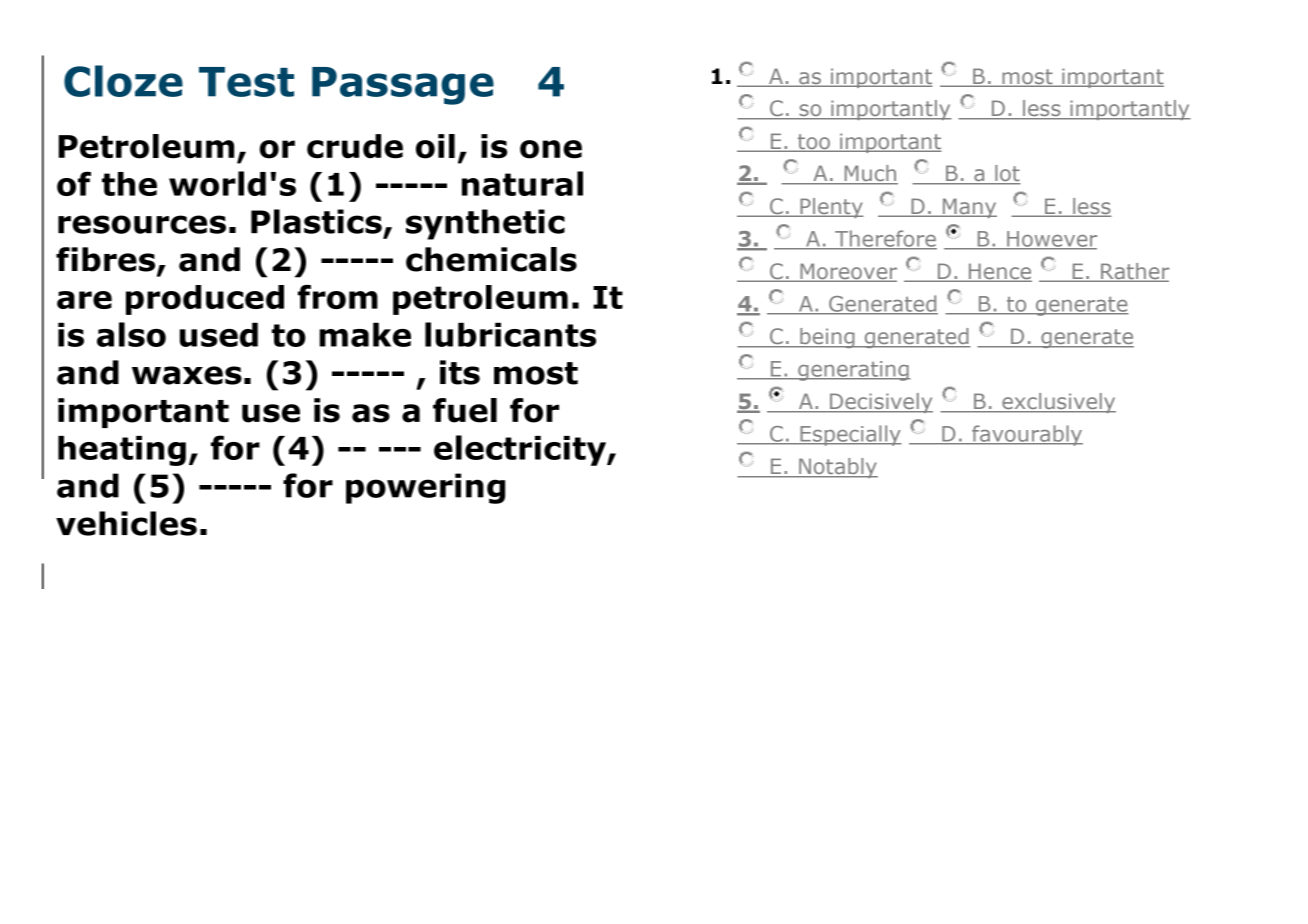  I want to click on waxes, so click(187, 375).
